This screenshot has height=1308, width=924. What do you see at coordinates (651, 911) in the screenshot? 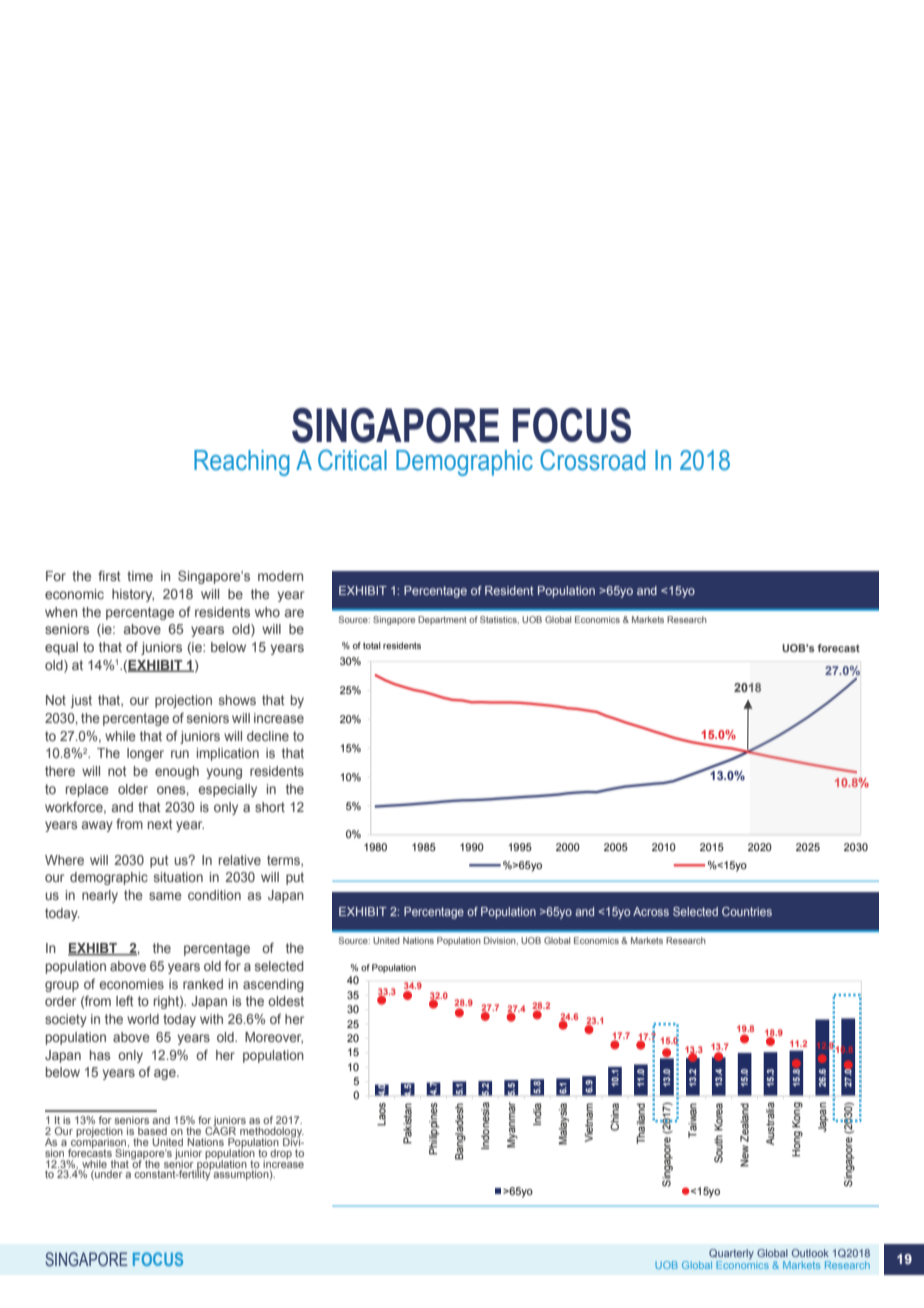
I see `Across` at bounding box center [651, 911].
